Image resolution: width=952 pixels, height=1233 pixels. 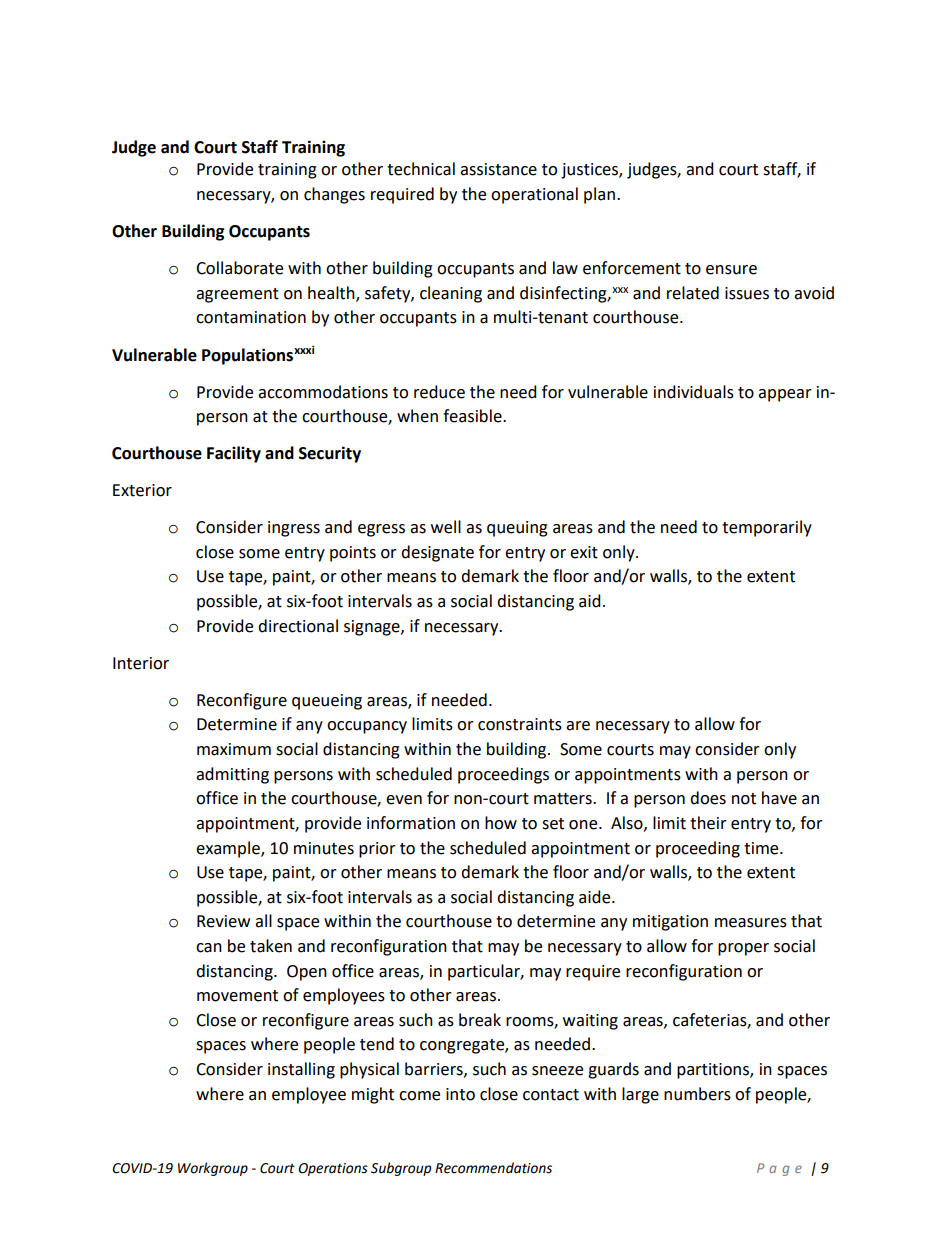 I want to click on ensure, so click(x=731, y=270).
